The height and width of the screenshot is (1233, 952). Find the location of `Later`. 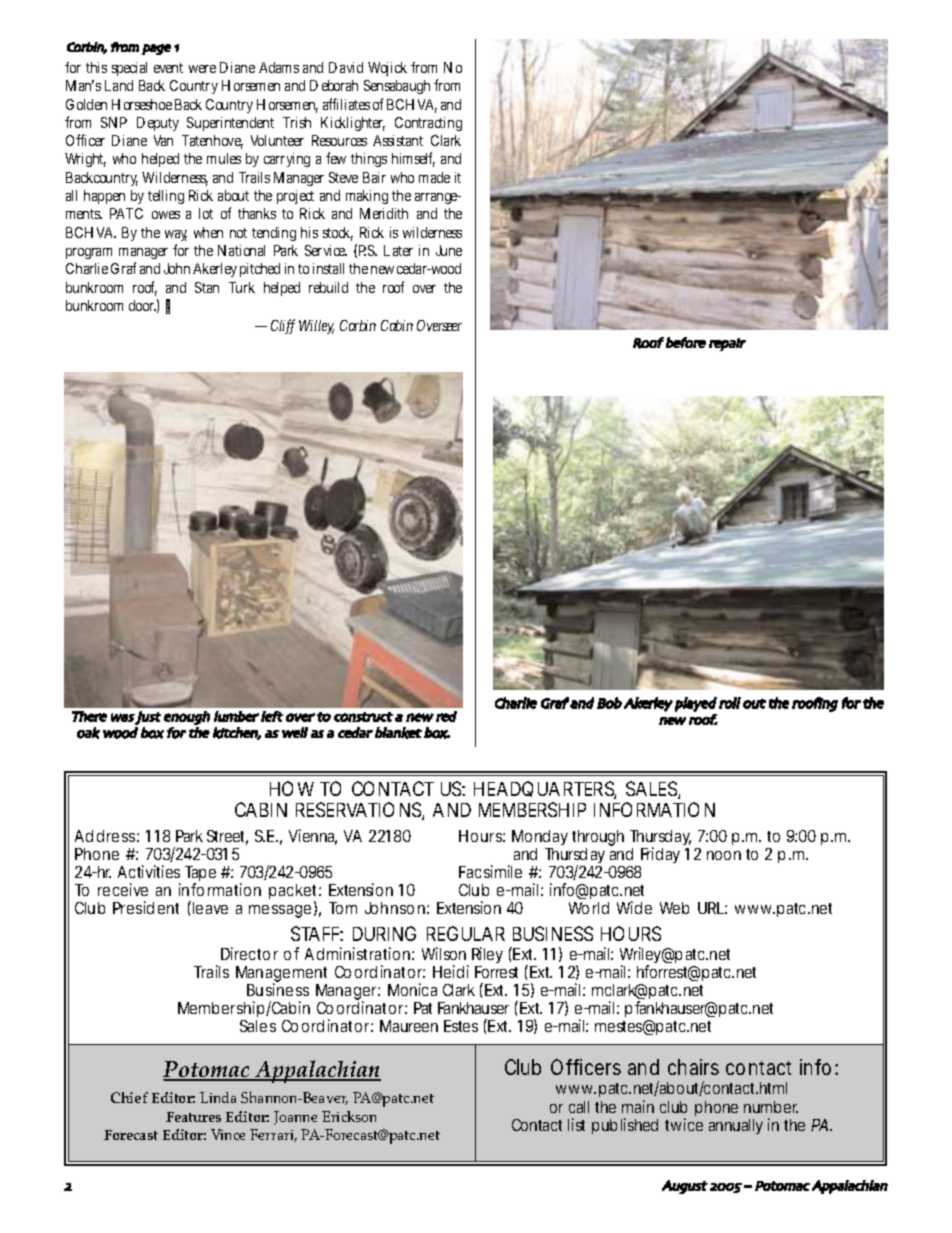

Later is located at coordinates (398, 250).
